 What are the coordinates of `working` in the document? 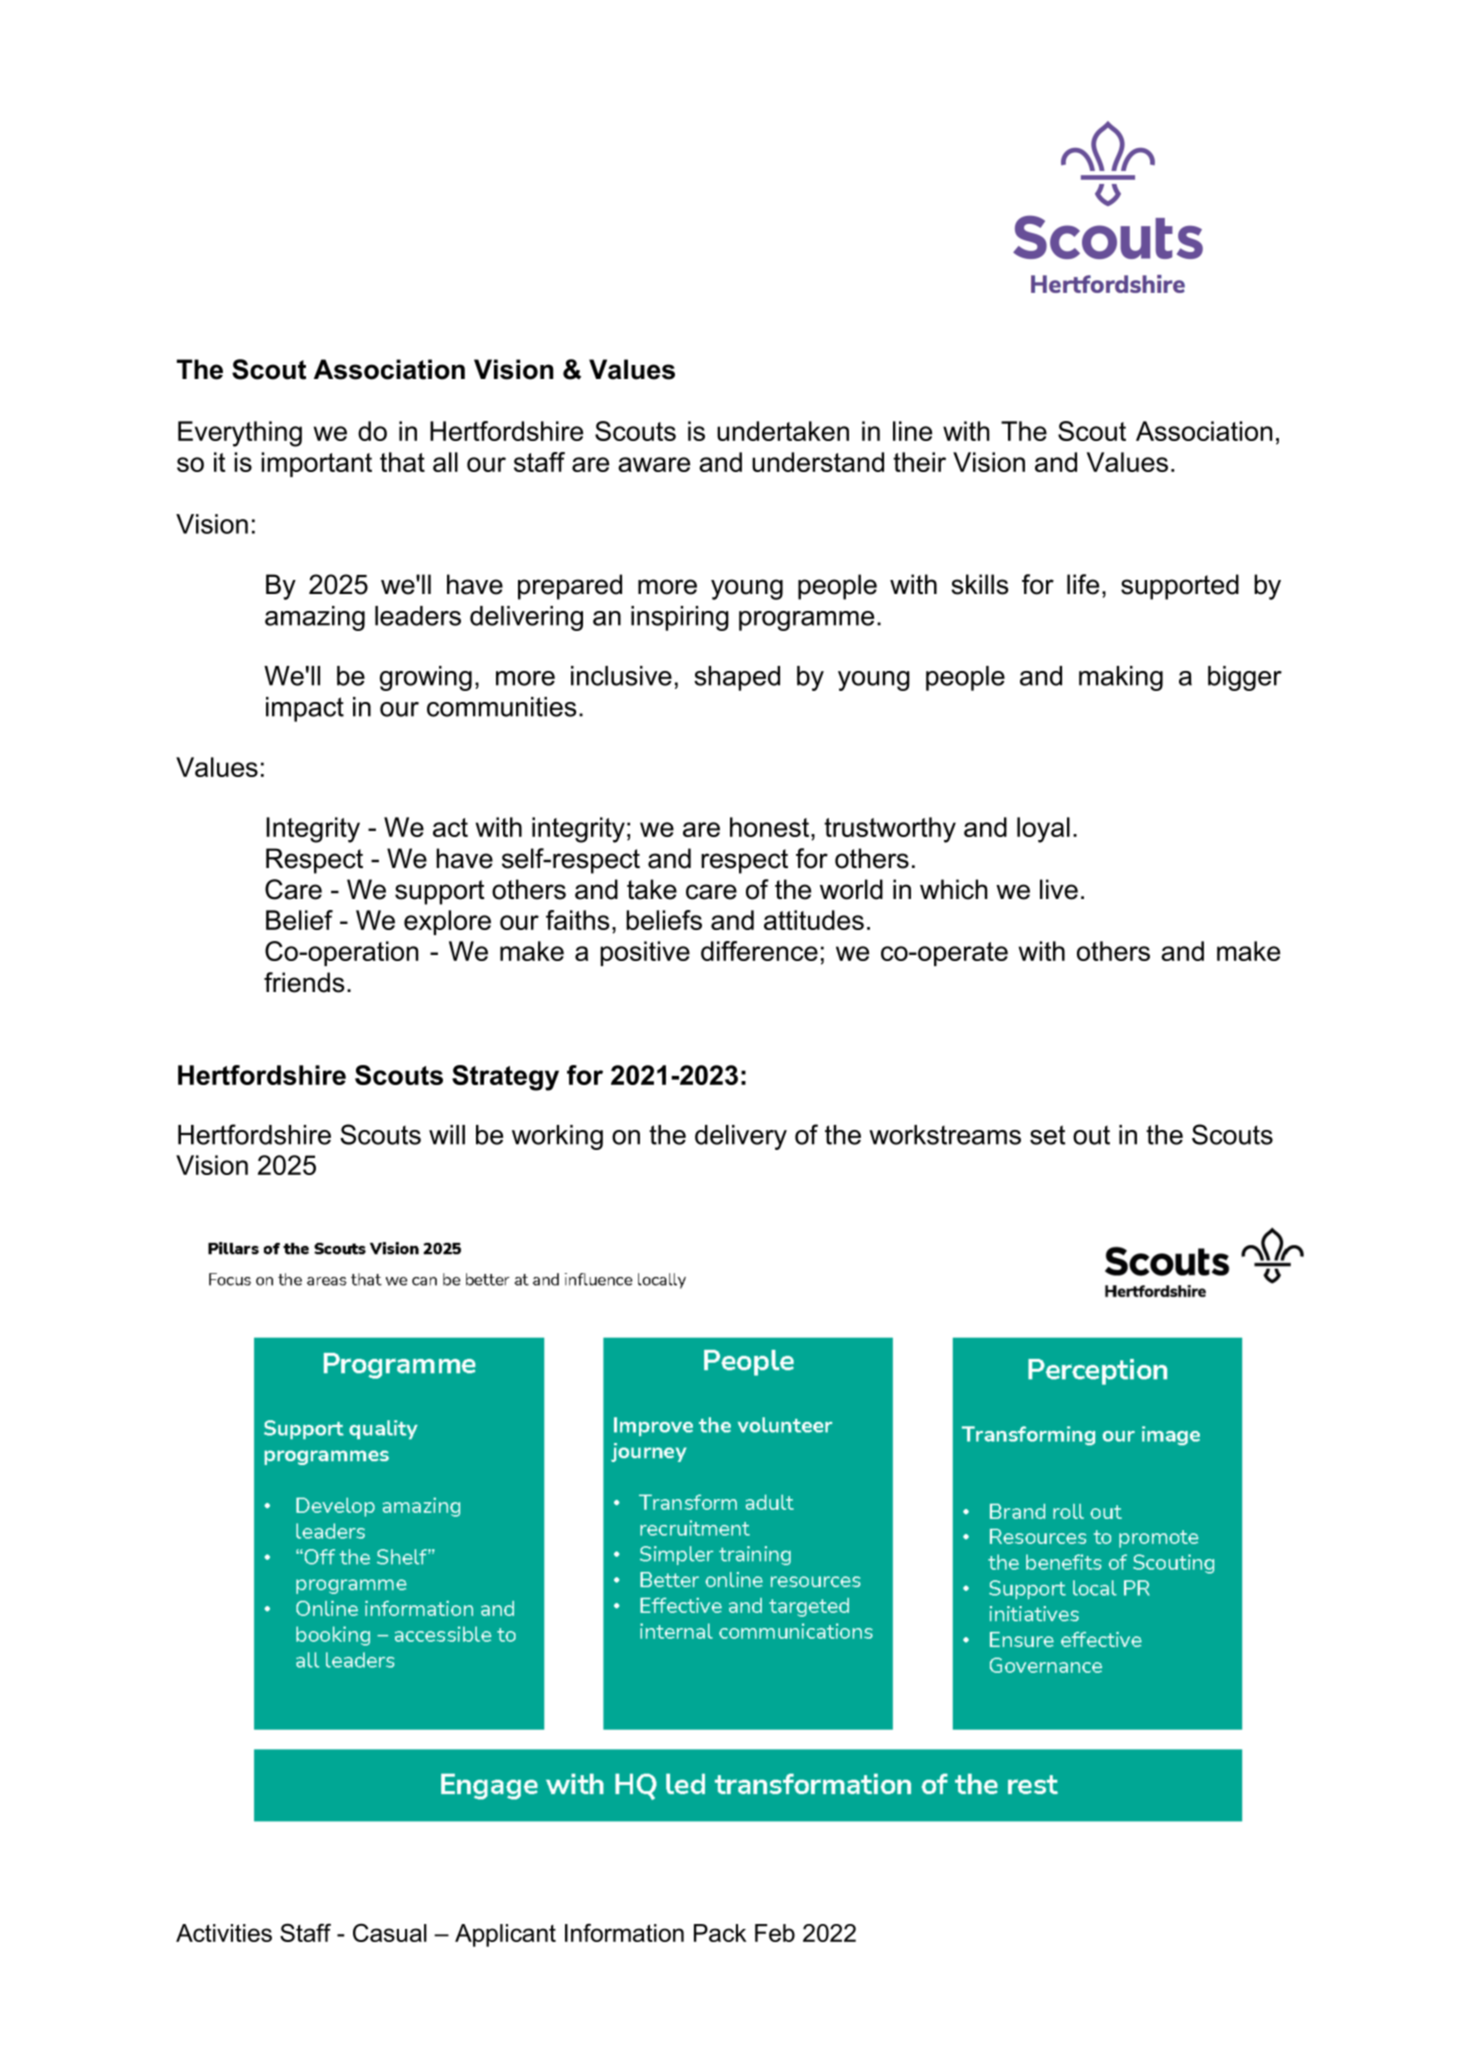 It's located at (557, 1137).
